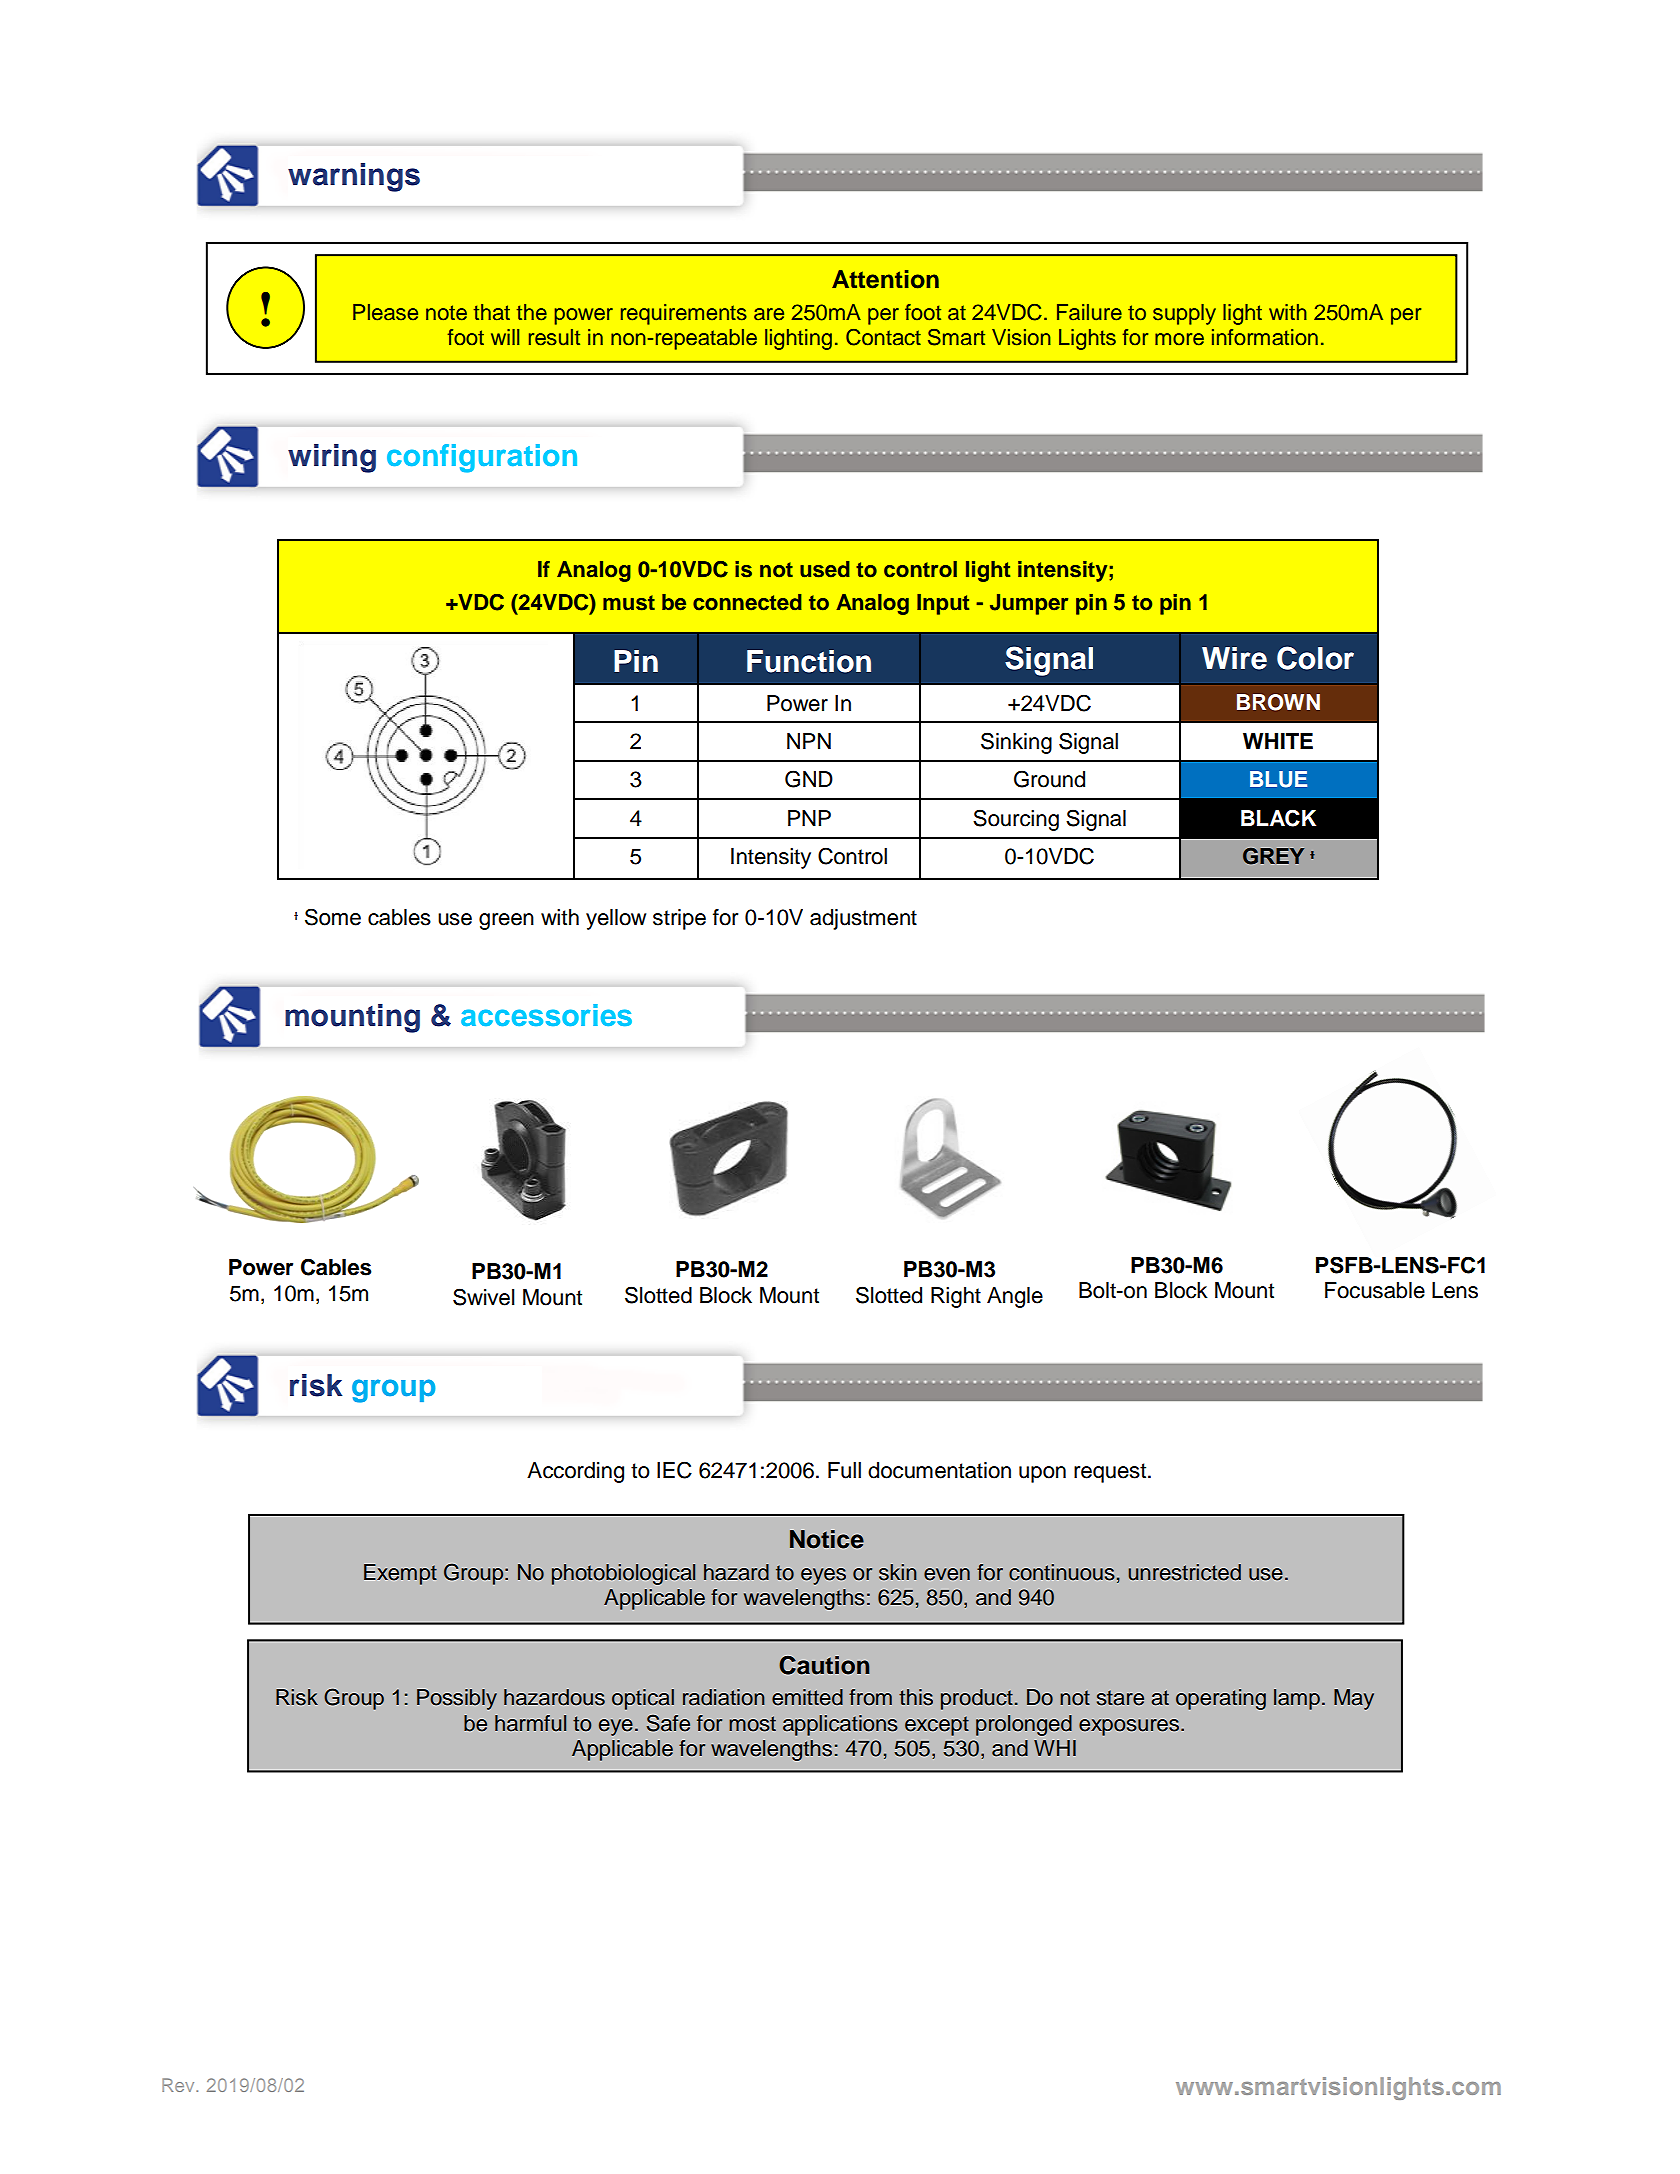  Describe the element at coordinates (1184, 314) in the image. I see `supply` at that location.
